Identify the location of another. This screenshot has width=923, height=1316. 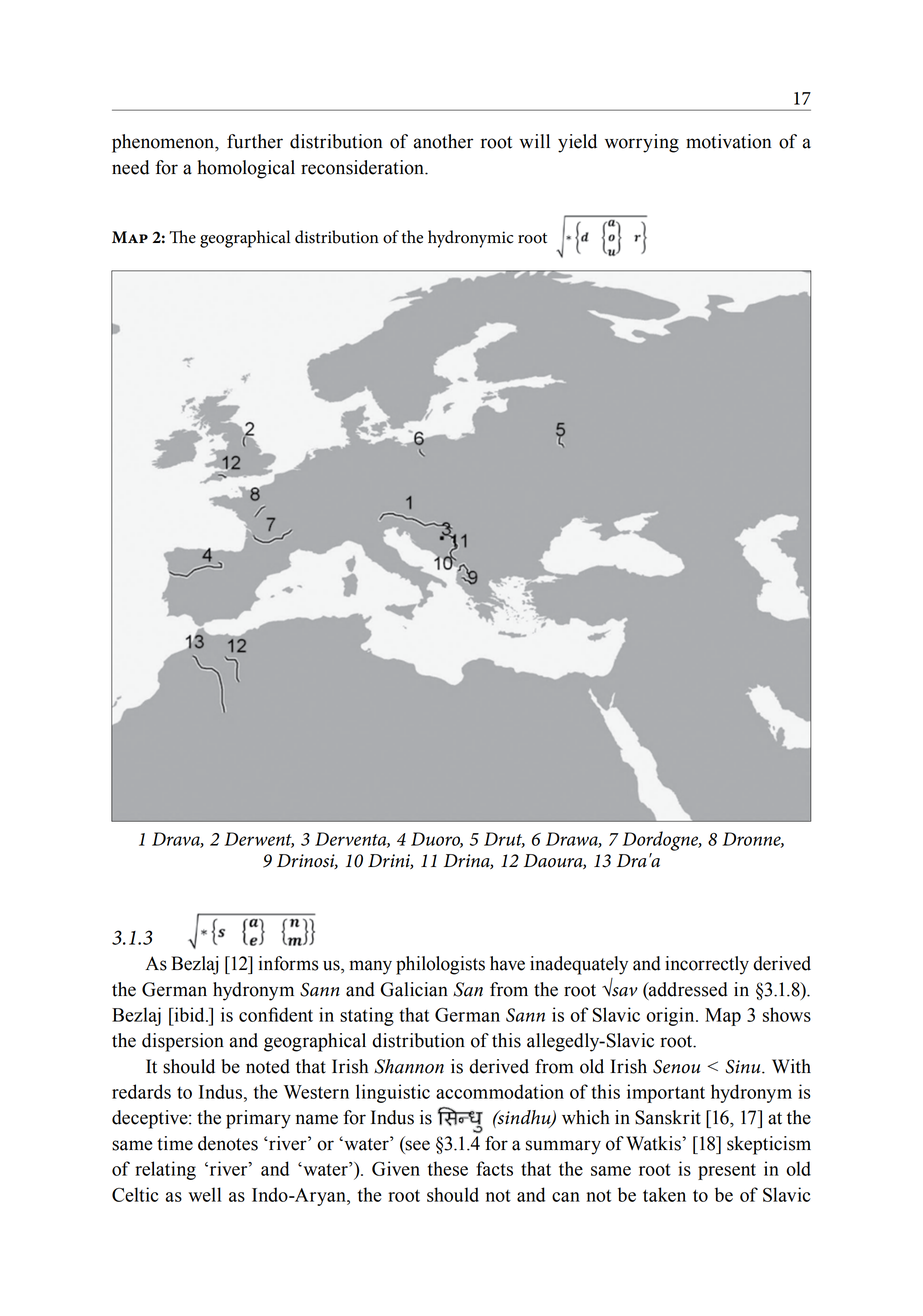
(443, 141).
